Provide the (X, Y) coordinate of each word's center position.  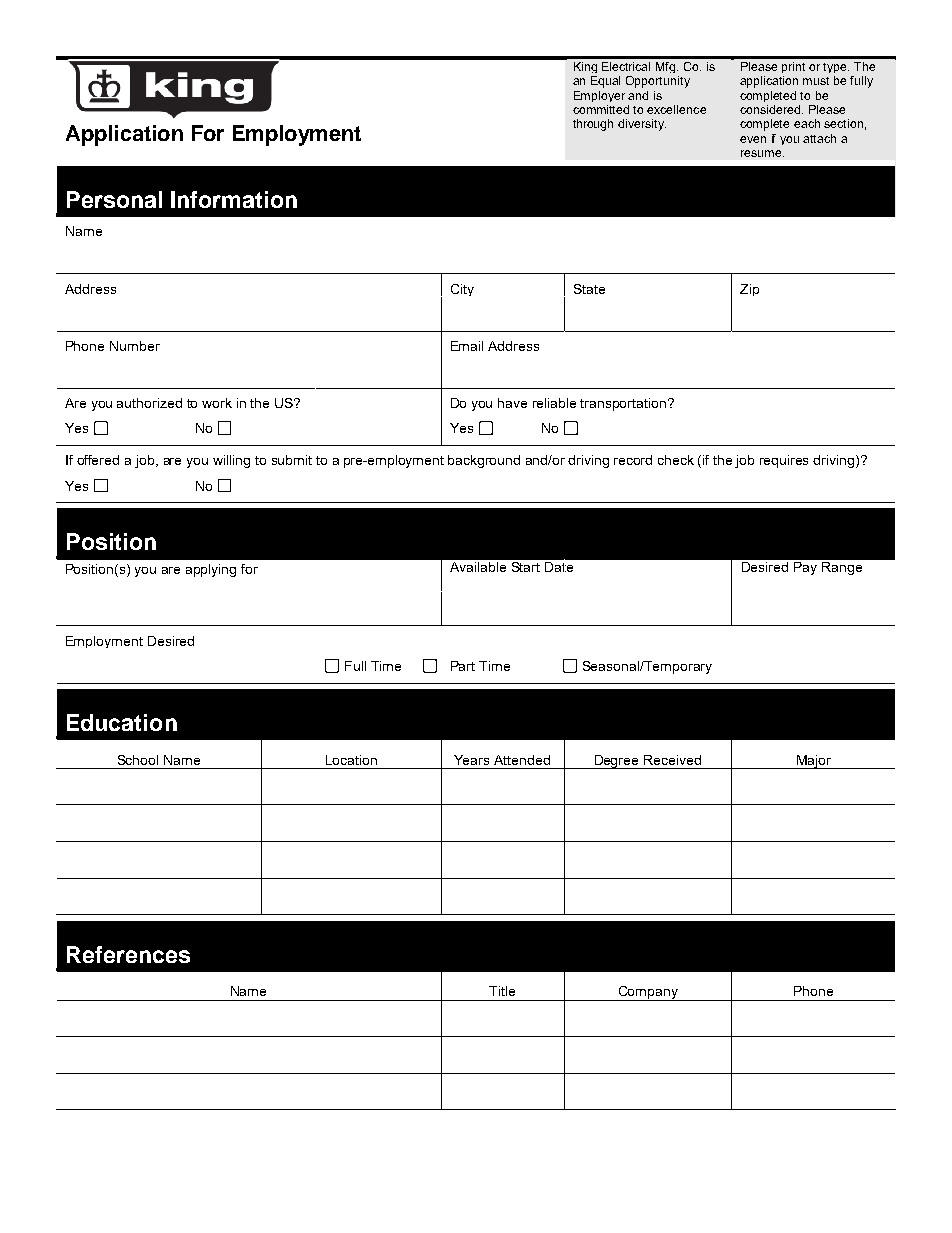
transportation (624, 404)
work (217, 403)
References (128, 954)
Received (672, 760)
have (512, 403)
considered (771, 109)
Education (122, 722)
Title (502, 991)
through (593, 125)
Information (234, 199)
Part (463, 666)
